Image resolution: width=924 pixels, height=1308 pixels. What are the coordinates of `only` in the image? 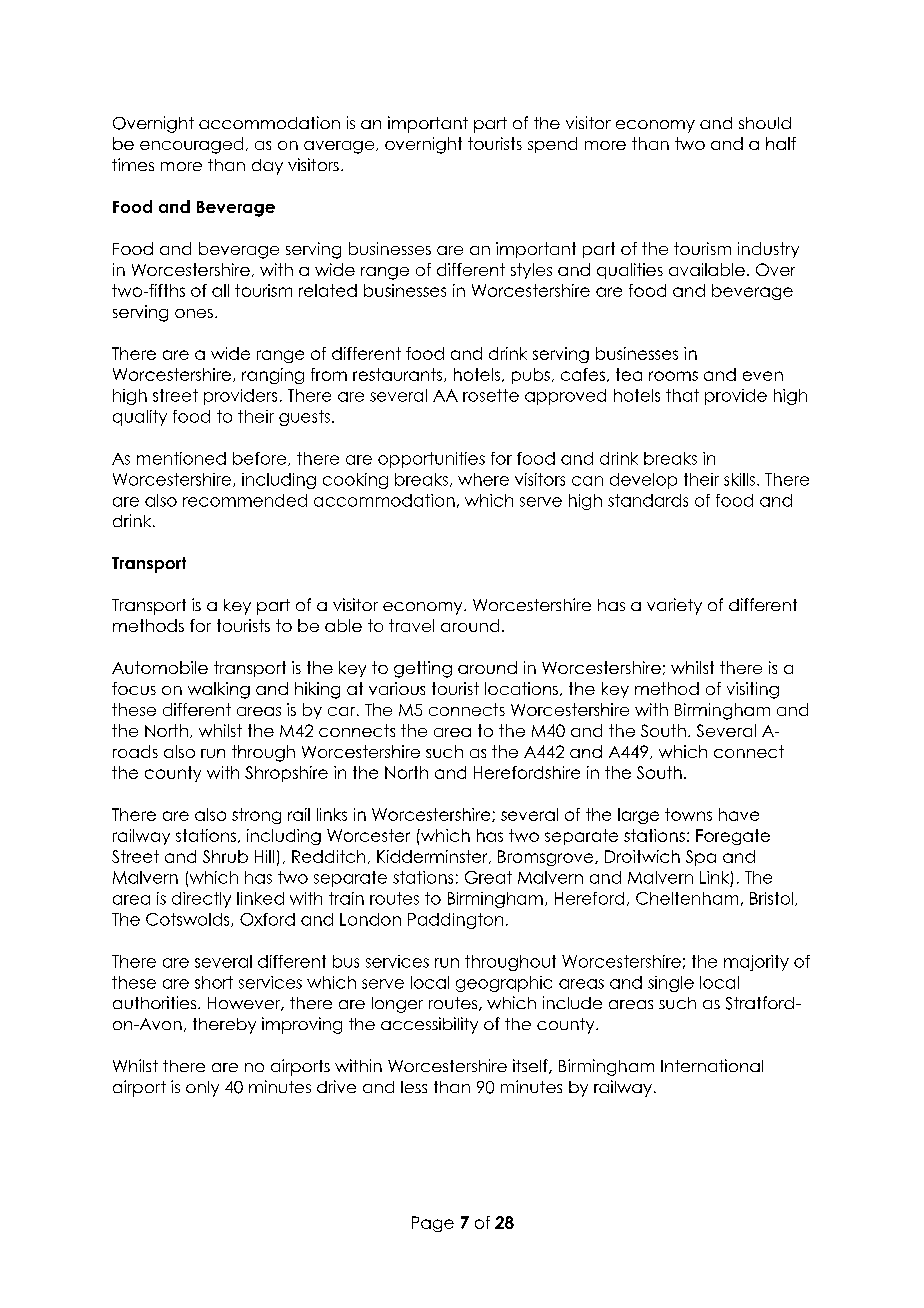 It's located at (202, 1089).
